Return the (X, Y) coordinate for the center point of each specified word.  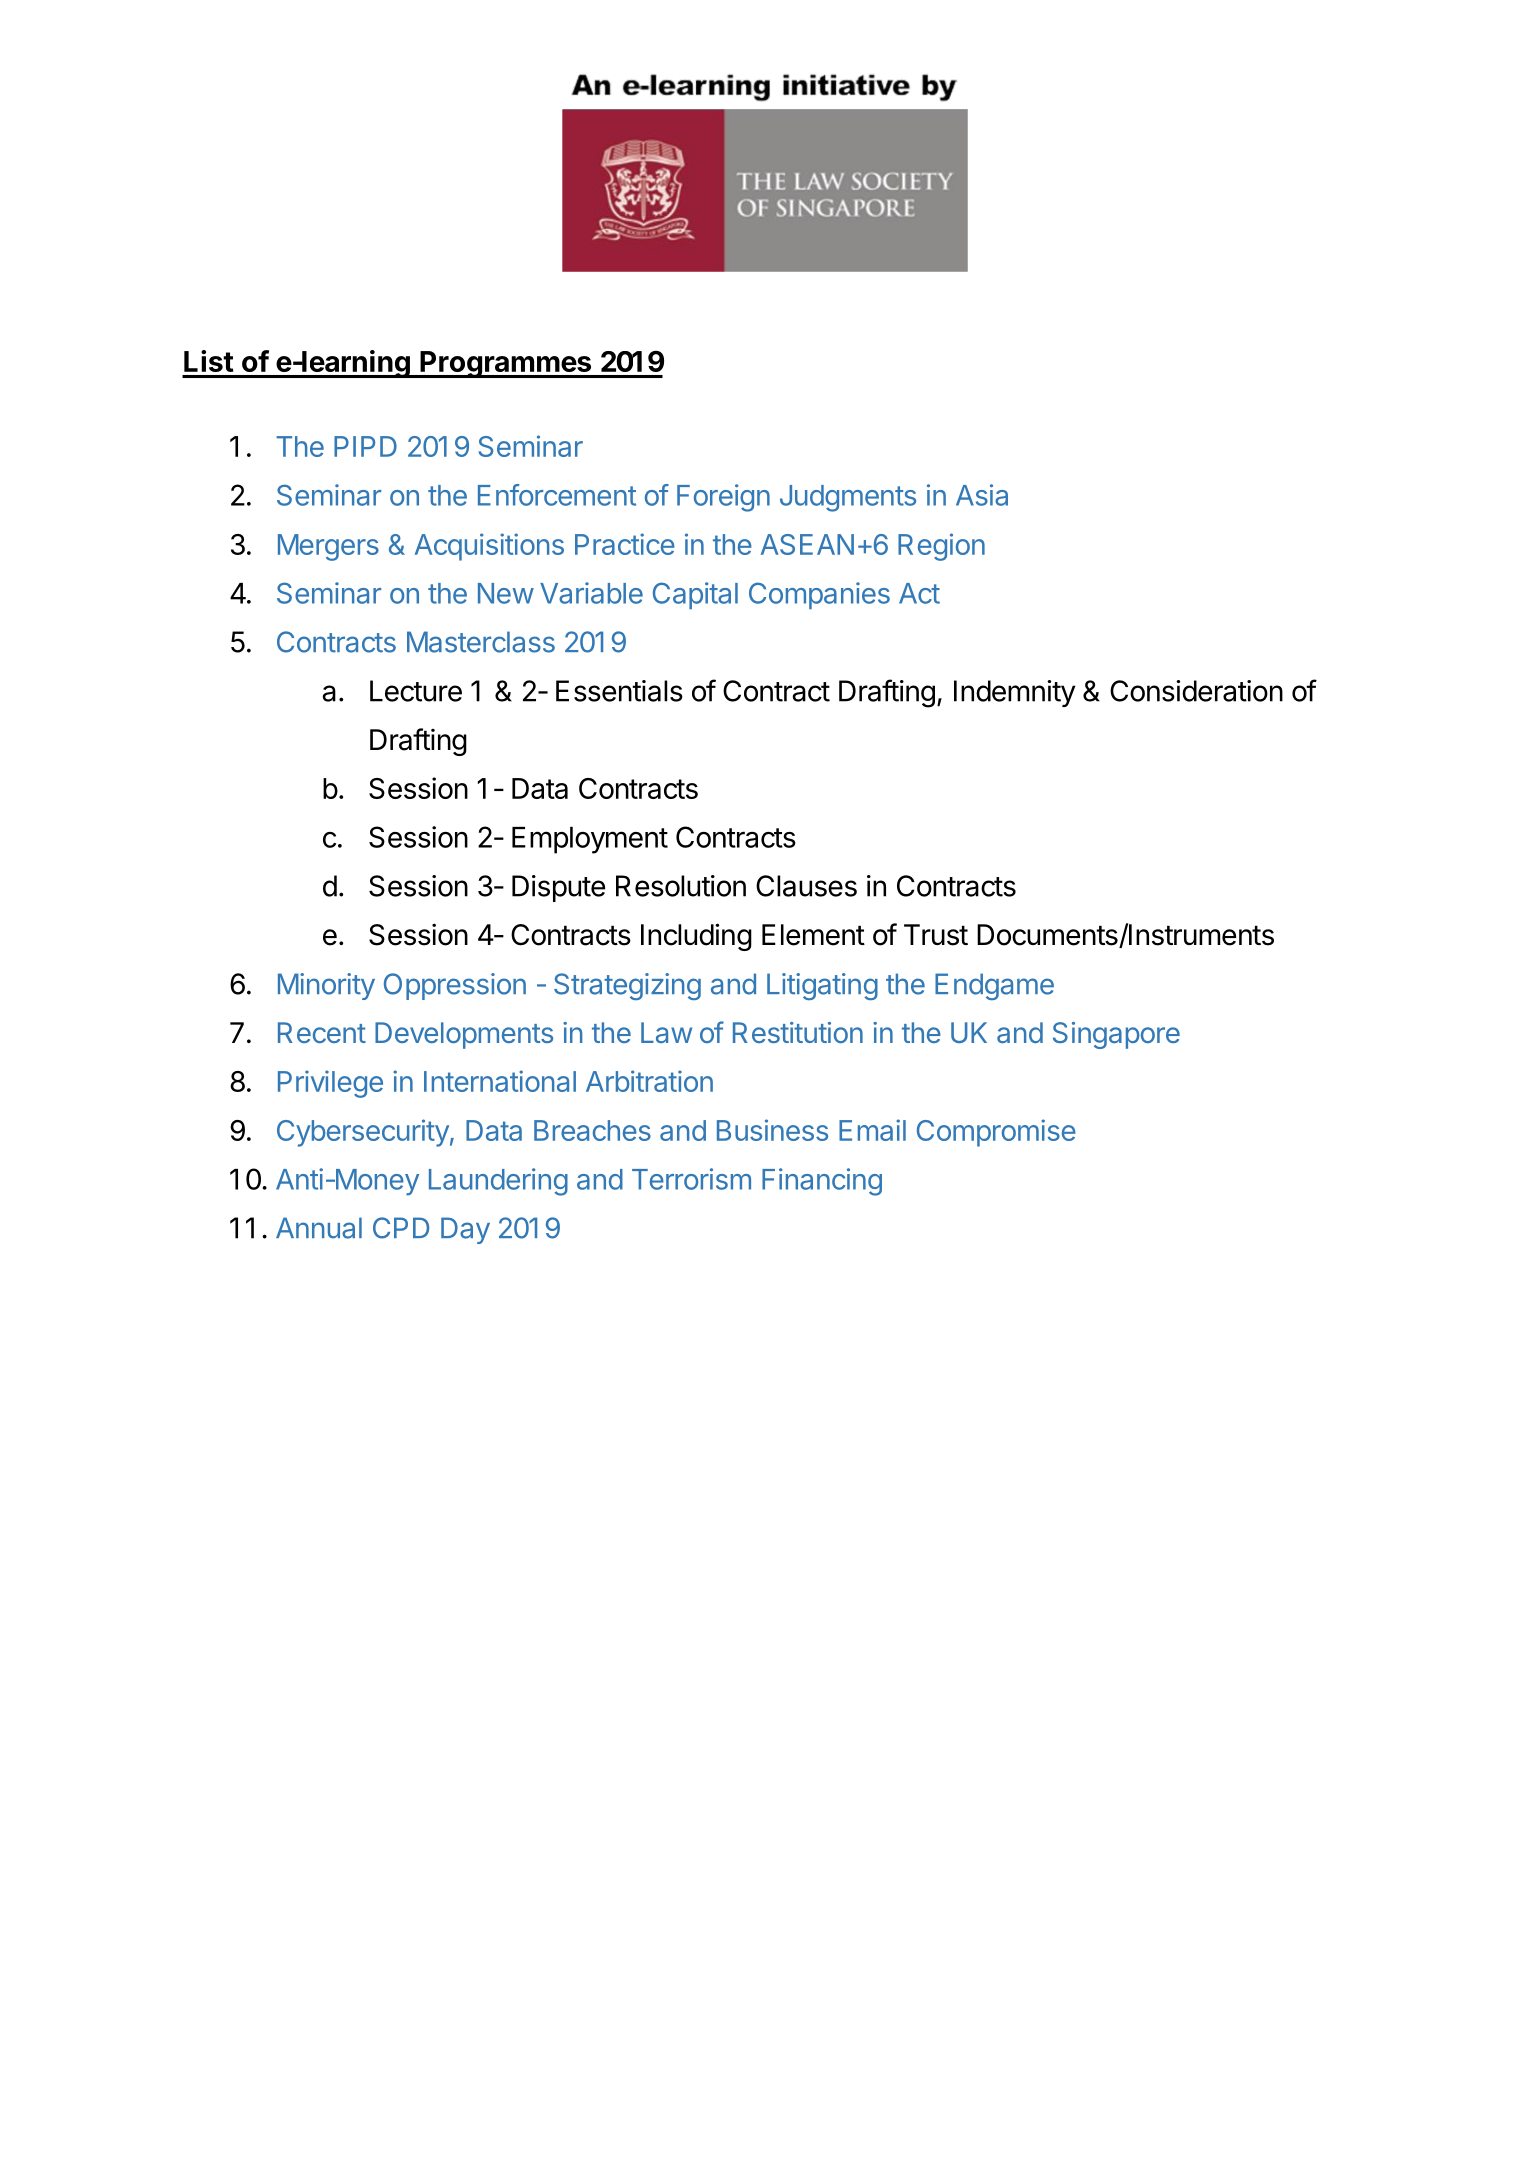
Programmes (505, 364)
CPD (401, 1228)
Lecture (416, 691)
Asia (982, 495)
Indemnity (1014, 693)
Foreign (723, 498)
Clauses (806, 886)
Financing (822, 1182)
